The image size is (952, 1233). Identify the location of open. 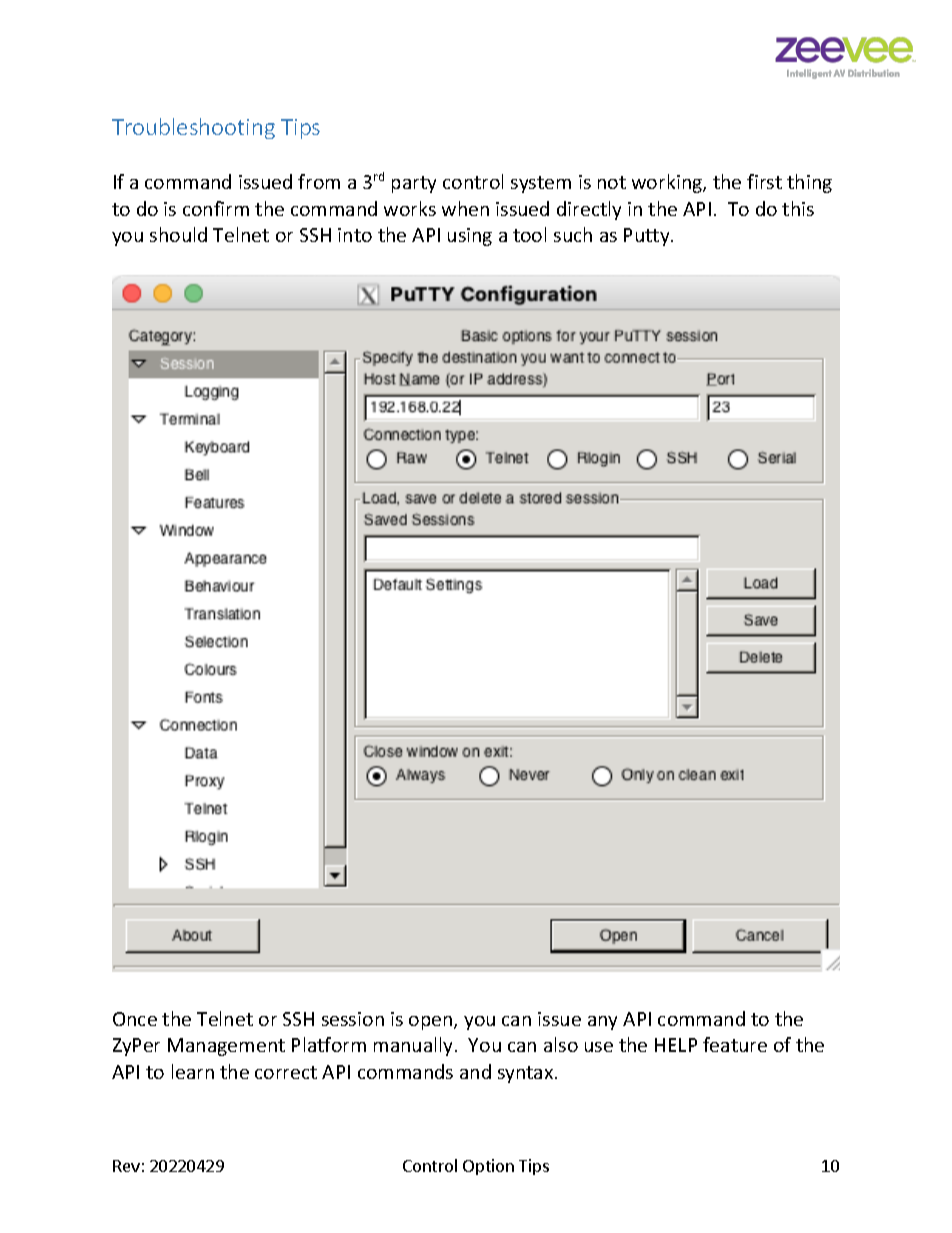
(432, 1023).
